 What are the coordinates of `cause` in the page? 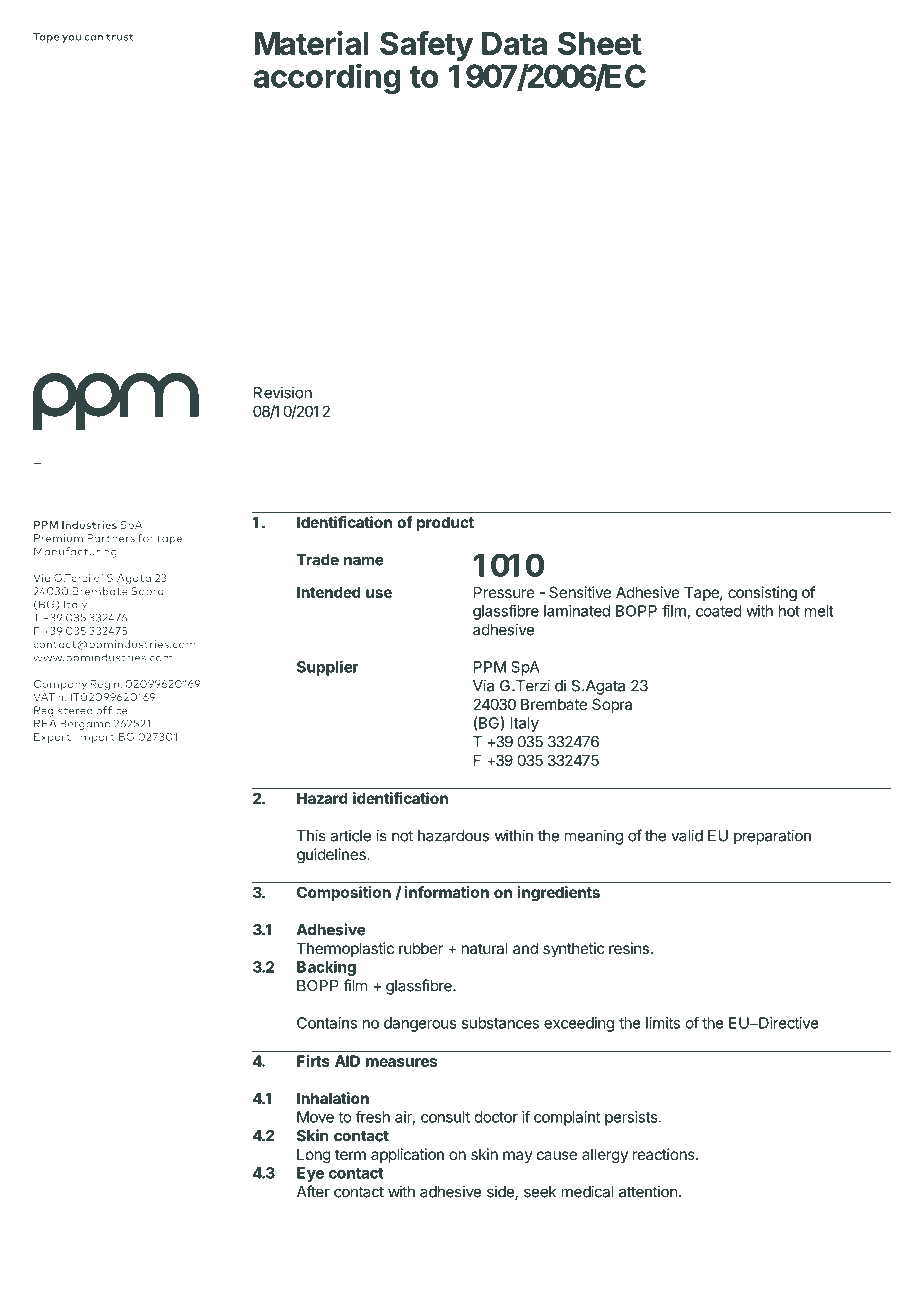 It's located at (557, 1155).
